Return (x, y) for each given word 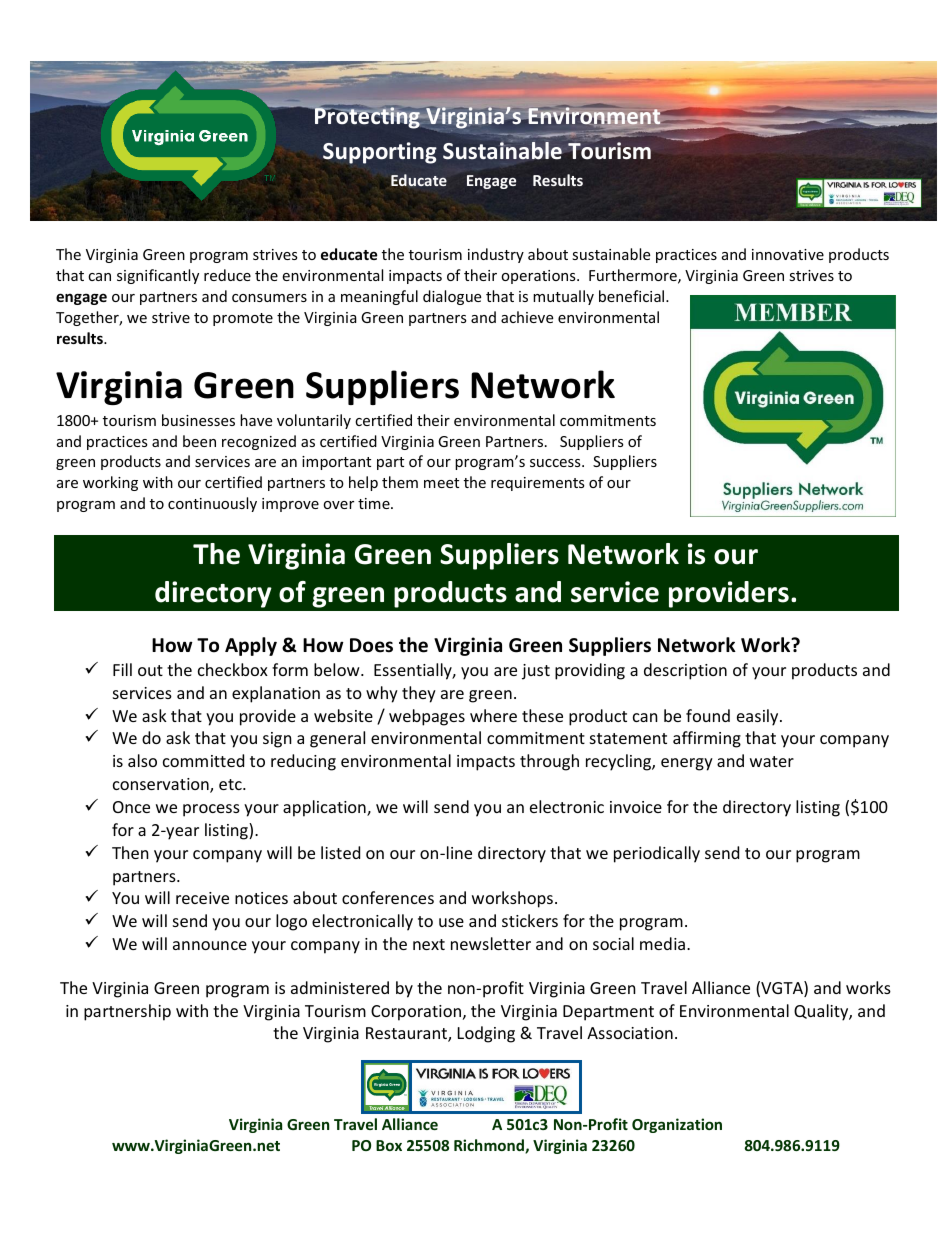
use (451, 922)
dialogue (452, 297)
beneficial (633, 296)
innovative (788, 254)
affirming (707, 739)
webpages (427, 717)
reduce (227, 275)
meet (441, 483)
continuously (212, 504)
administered (340, 987)
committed (203, 760)
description (685, 671)
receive (202, 898)
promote (243, 319)
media (662, 943)
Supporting (380, 153)
